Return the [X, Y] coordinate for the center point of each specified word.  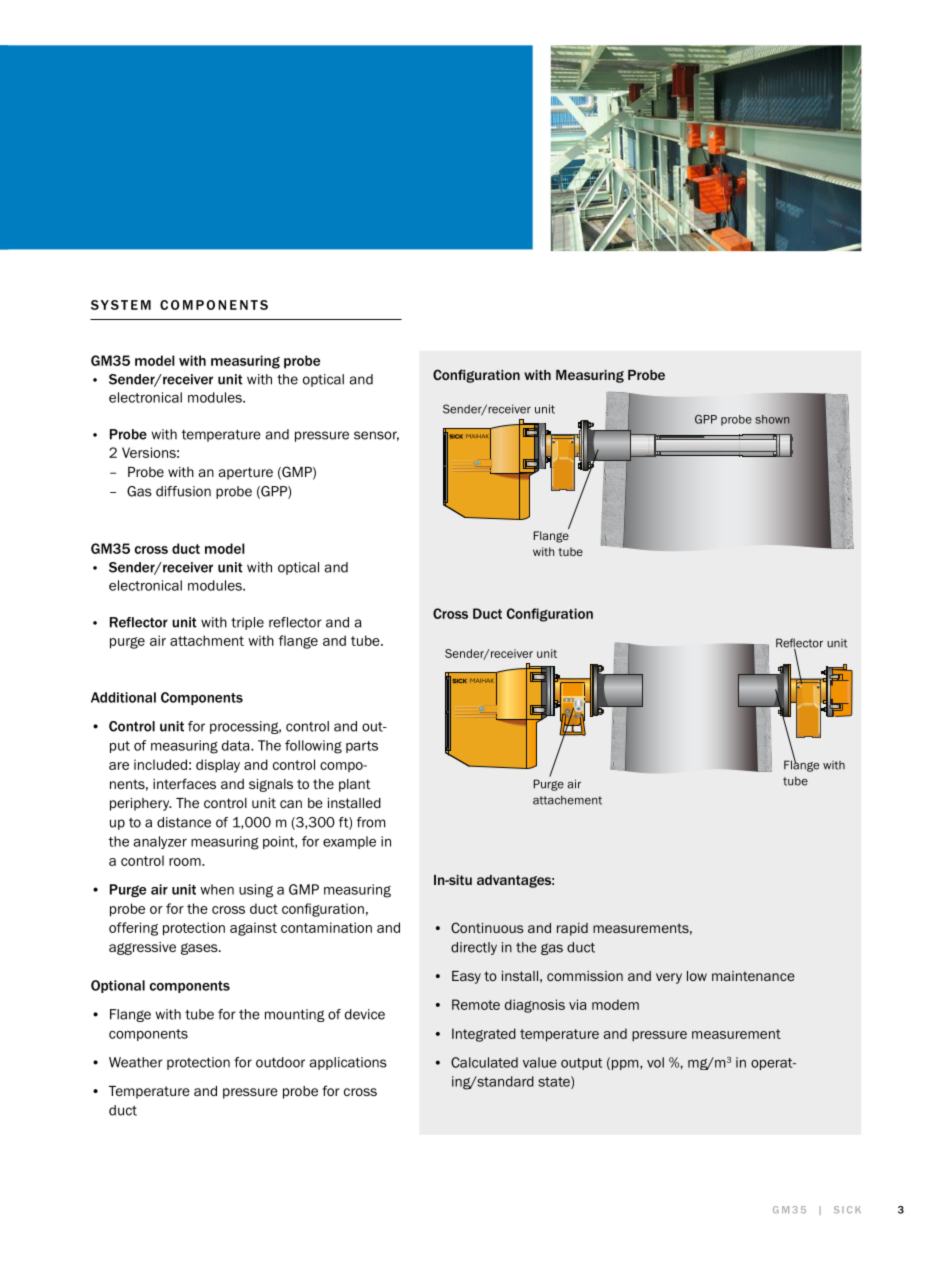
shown [773, 419]
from [371, 822]
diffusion [183, 491]
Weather [136, 1062]
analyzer [160, 842]
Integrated [484, 1035]
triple [247, 623]
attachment [207, 640]
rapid [572, 929]
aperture [246, 473]
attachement [567, 800]
